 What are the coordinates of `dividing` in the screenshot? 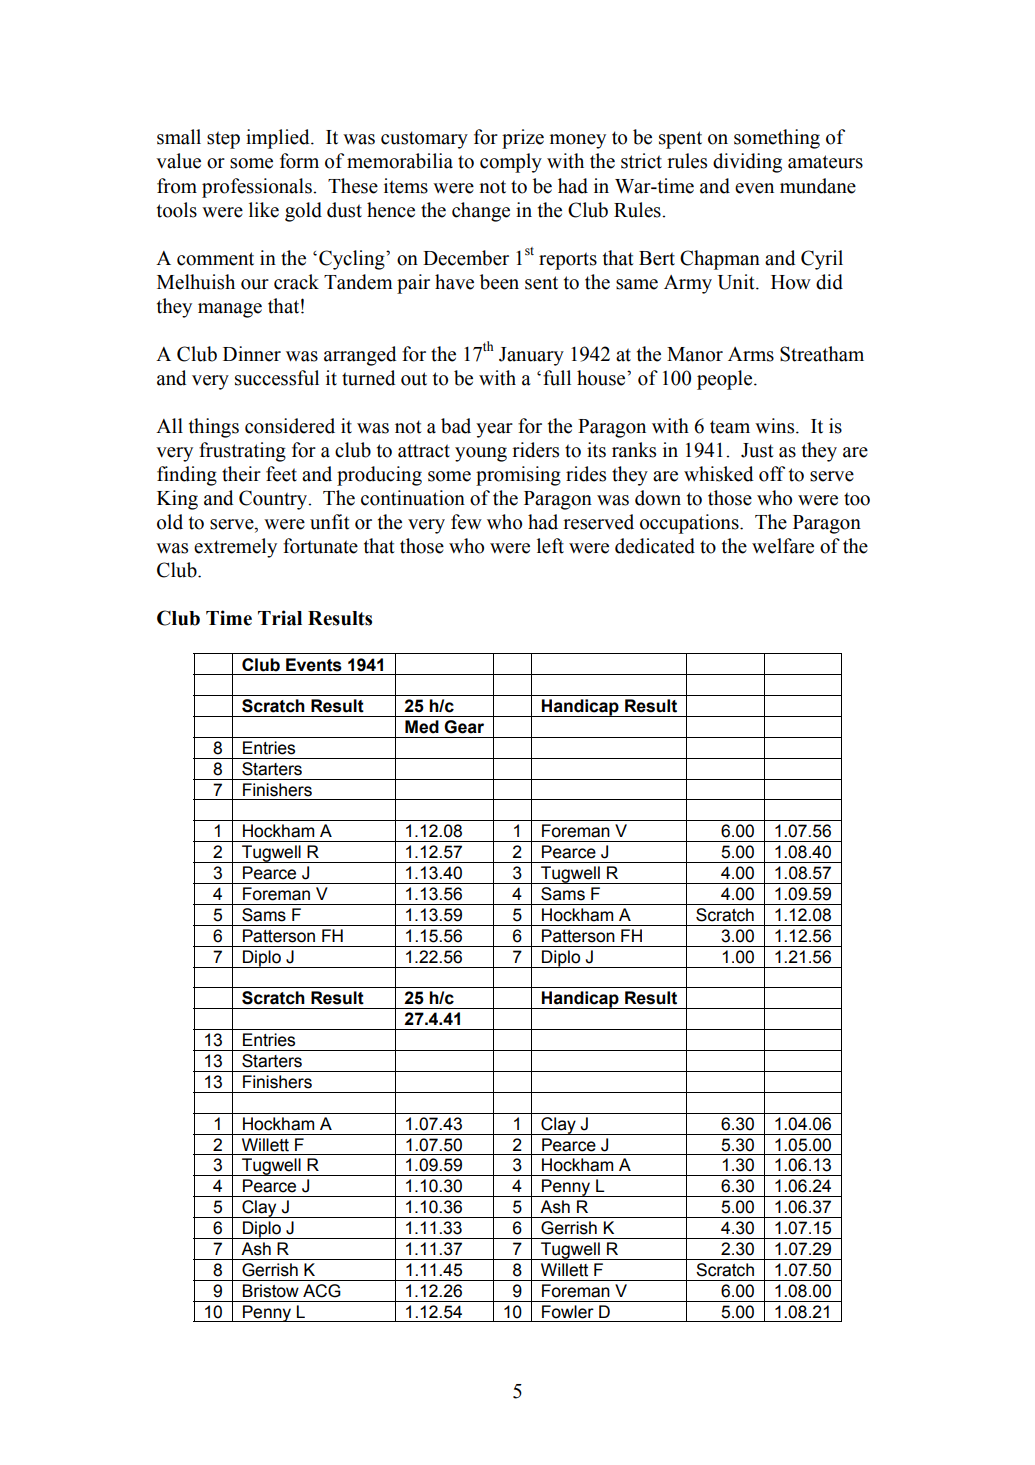 It's located at (747, 163).
